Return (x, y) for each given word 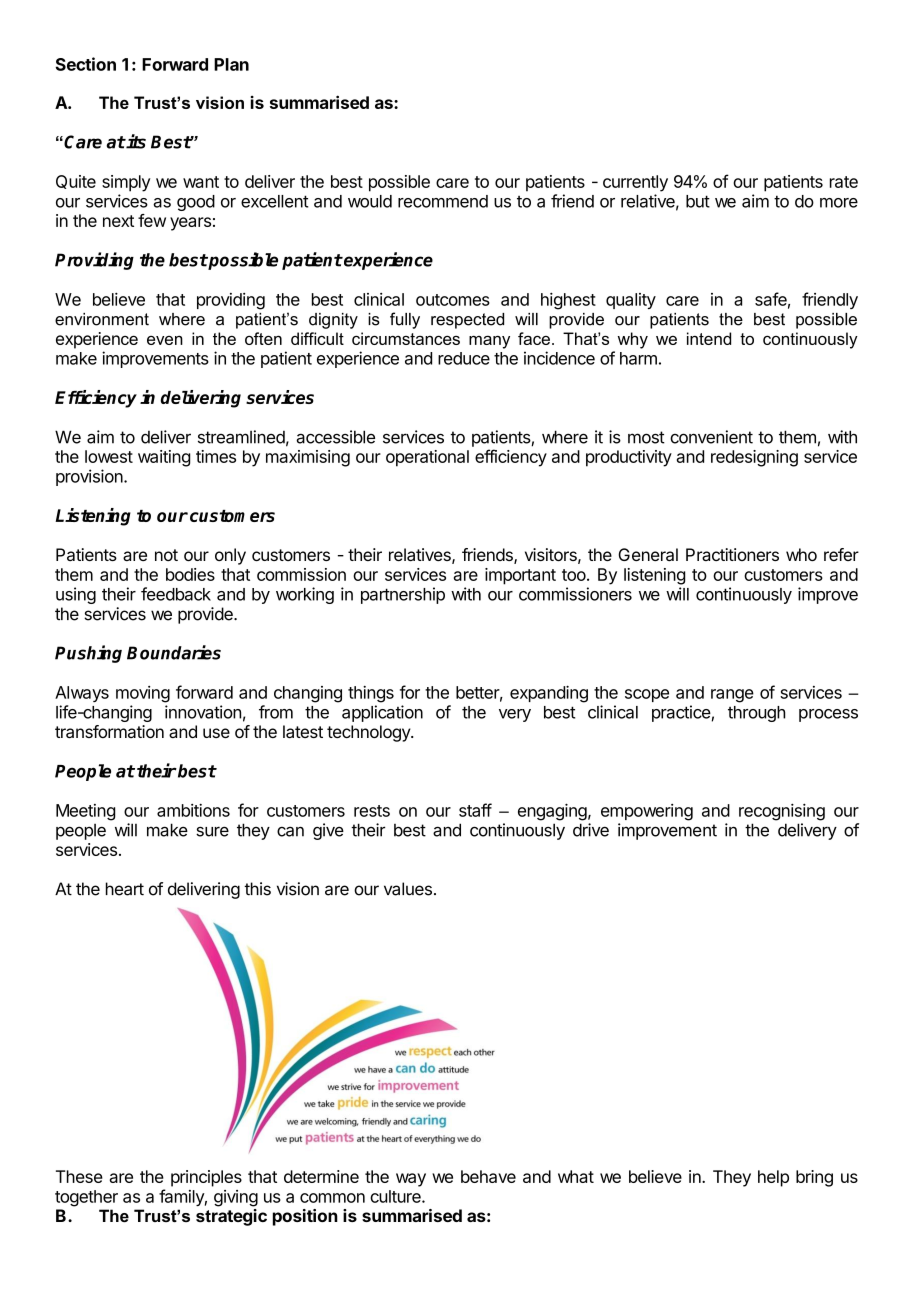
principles (206, 1178)
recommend (443, 201)
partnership (403, 595)
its (135, 141)
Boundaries (174, 652)
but (698, 201)
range (732, 696)
